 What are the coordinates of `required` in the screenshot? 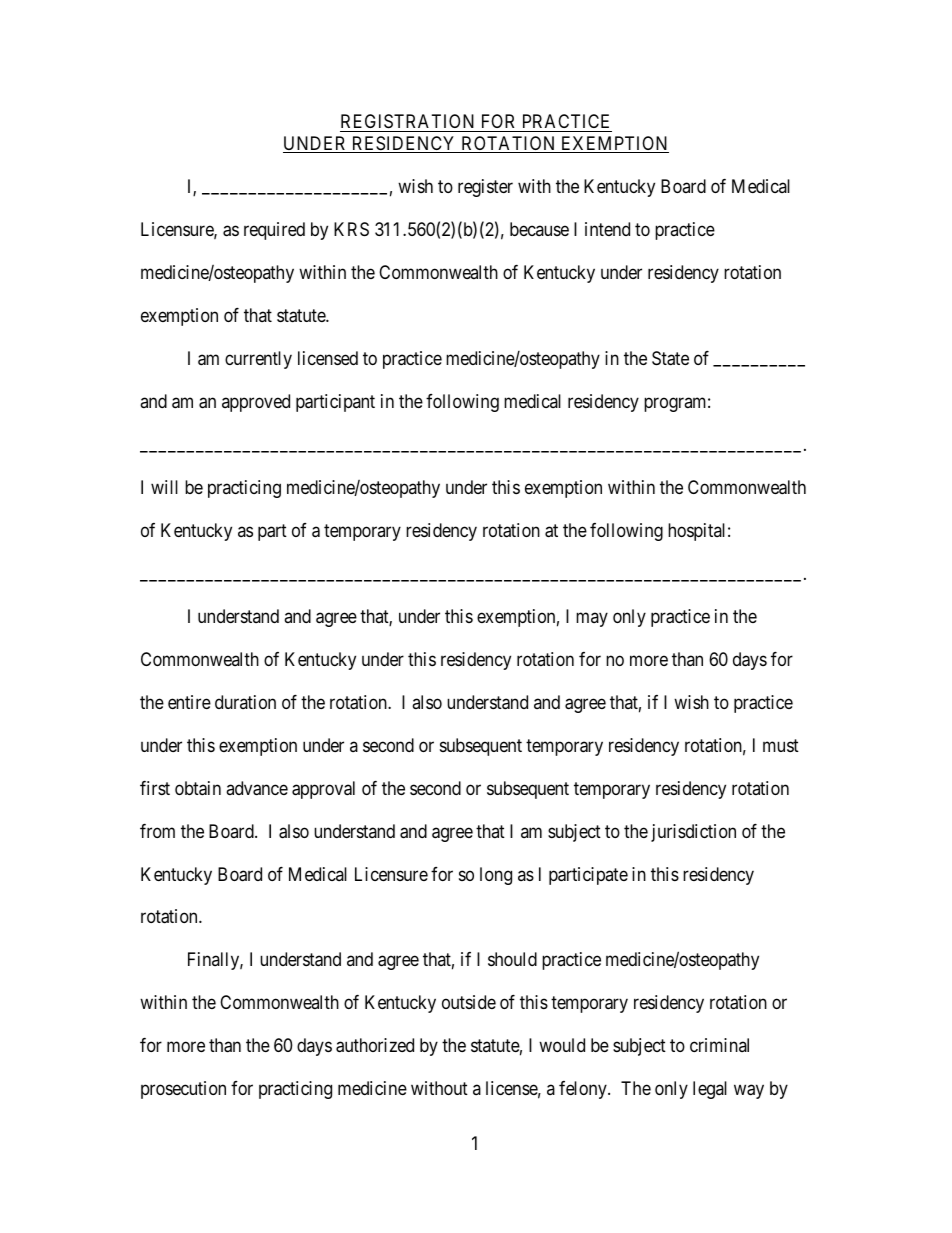 It's located at (274, 231).
